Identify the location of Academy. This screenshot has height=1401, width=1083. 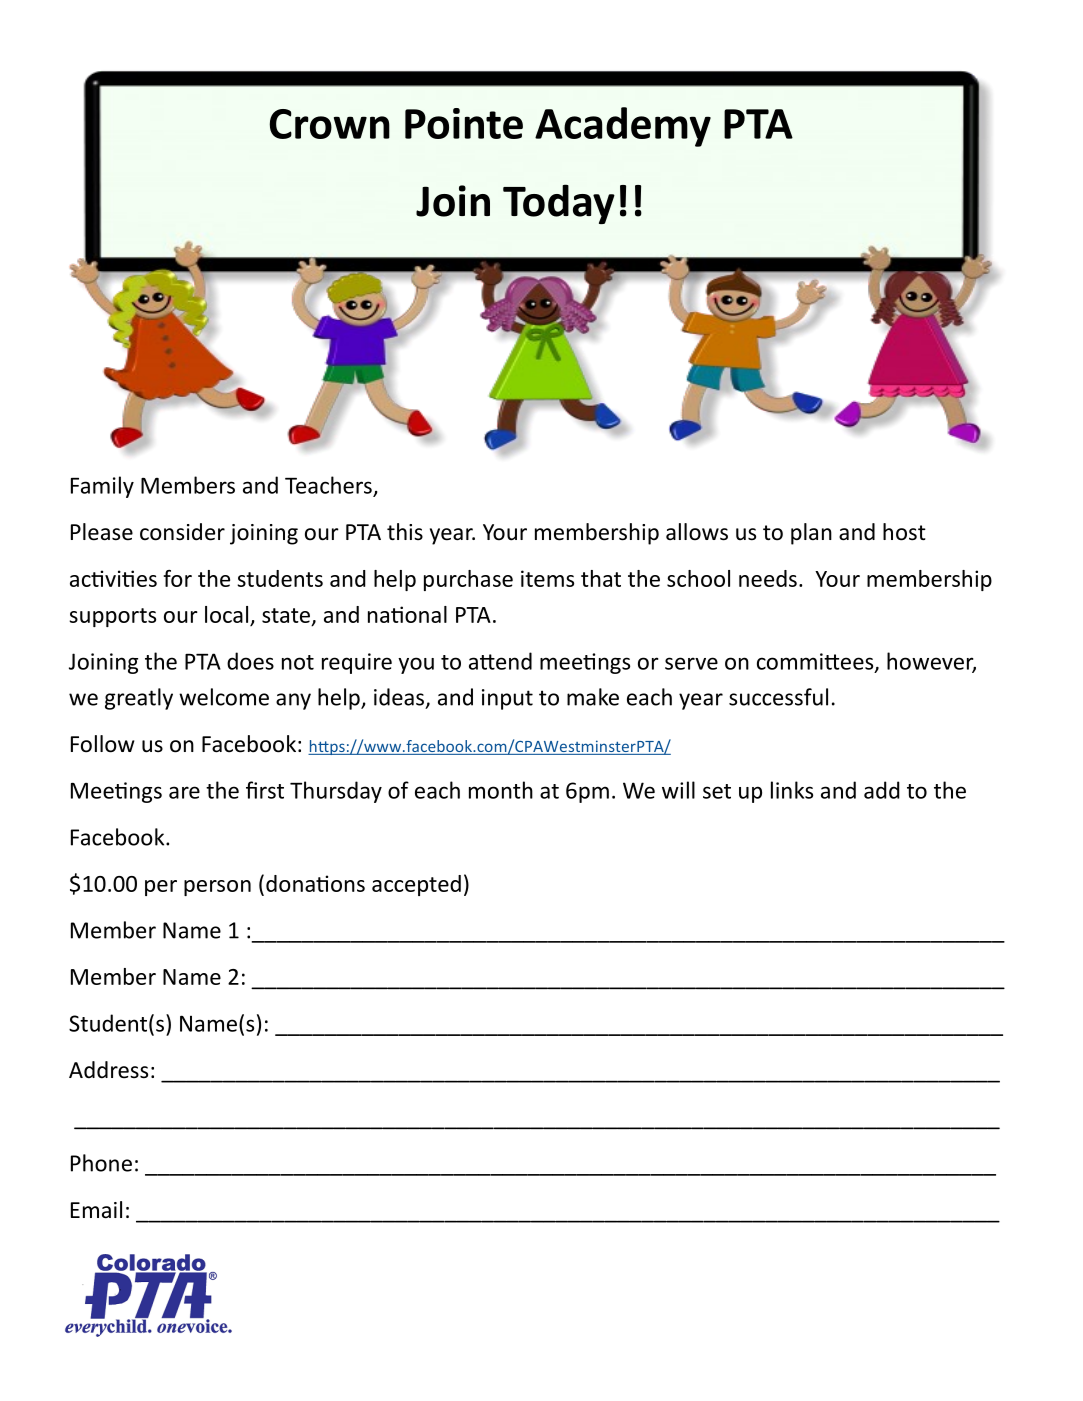
(623, 127).
